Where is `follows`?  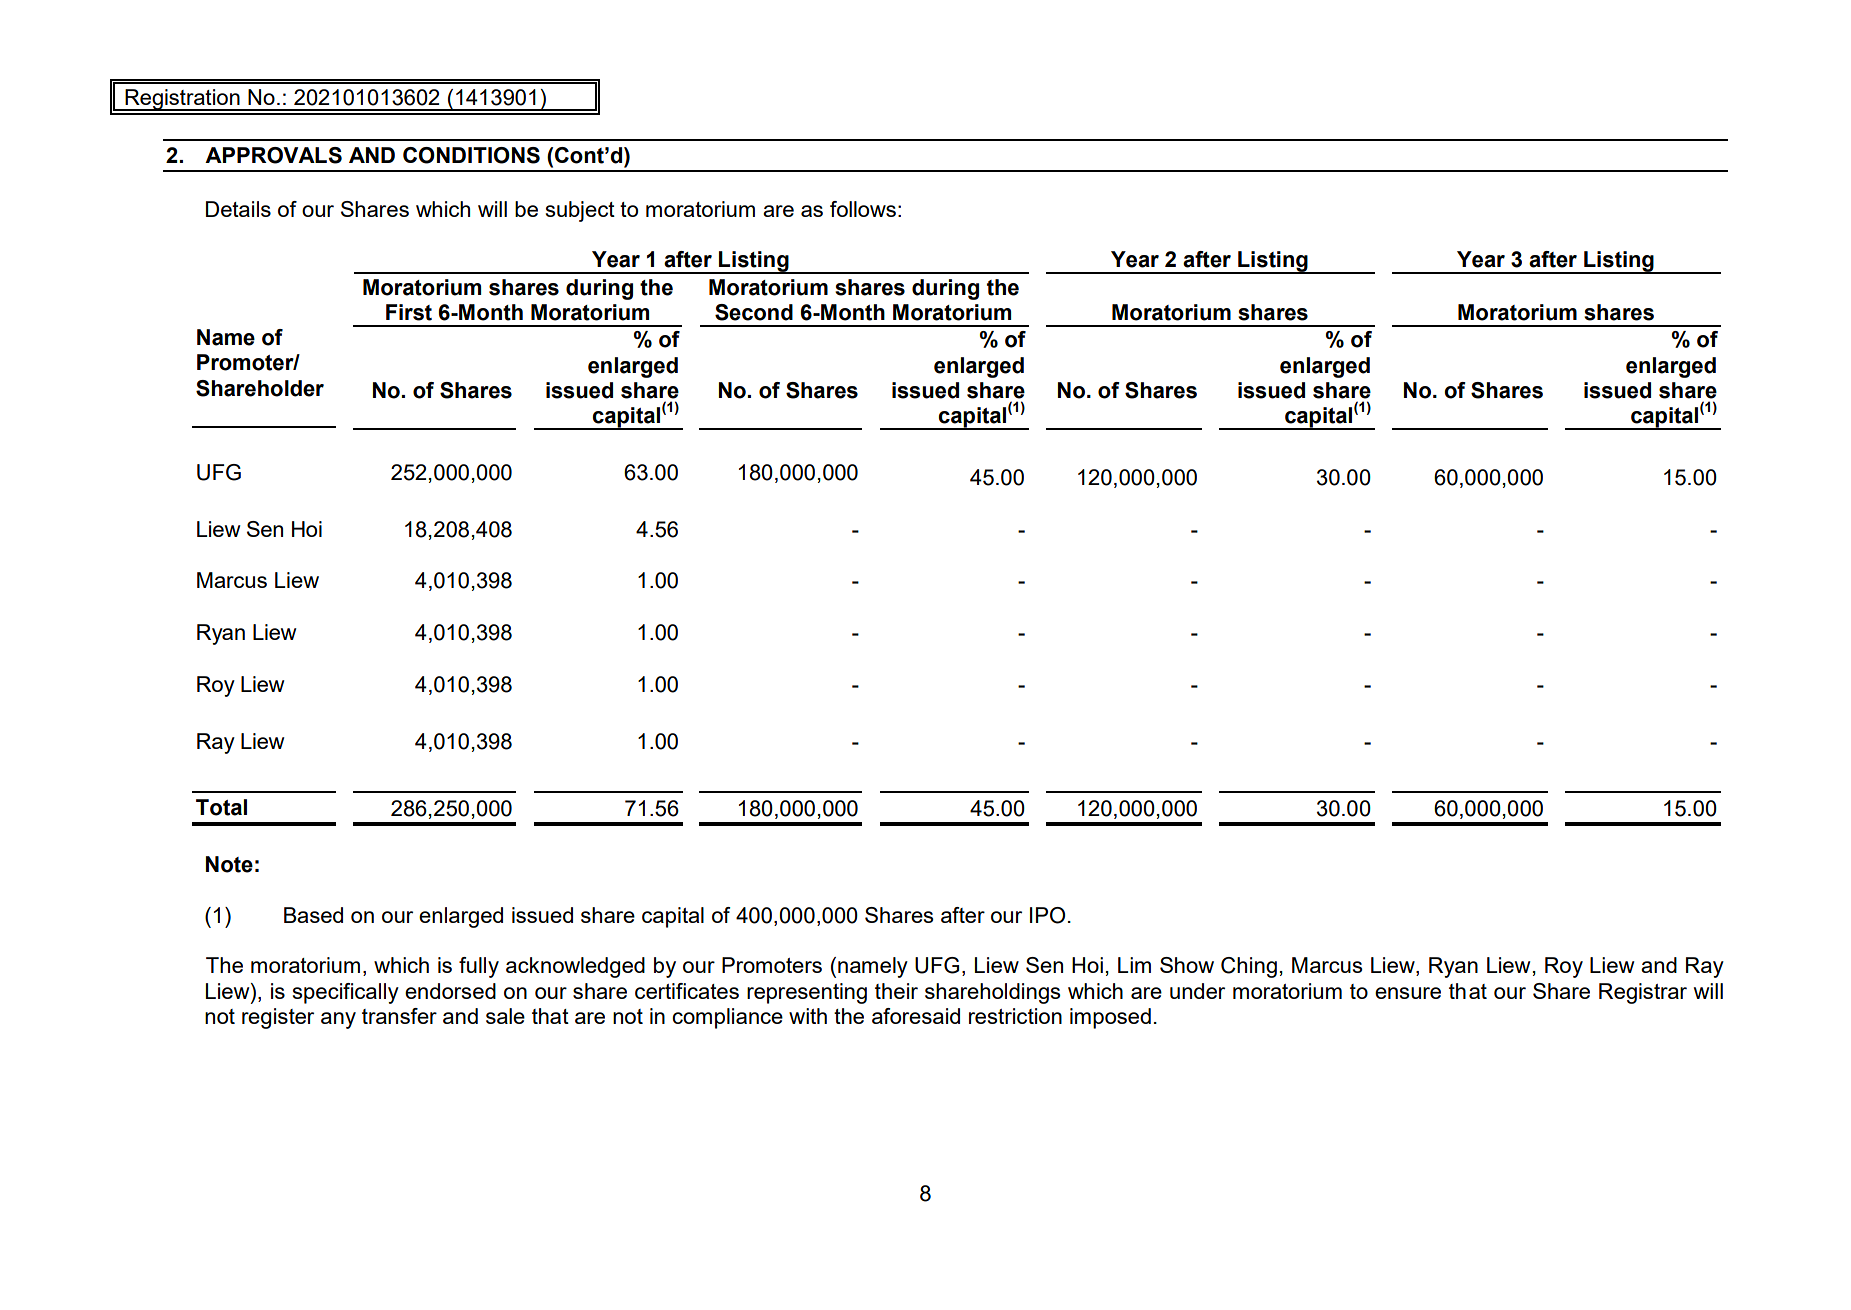
follows is located at coordinates (863, 209).
